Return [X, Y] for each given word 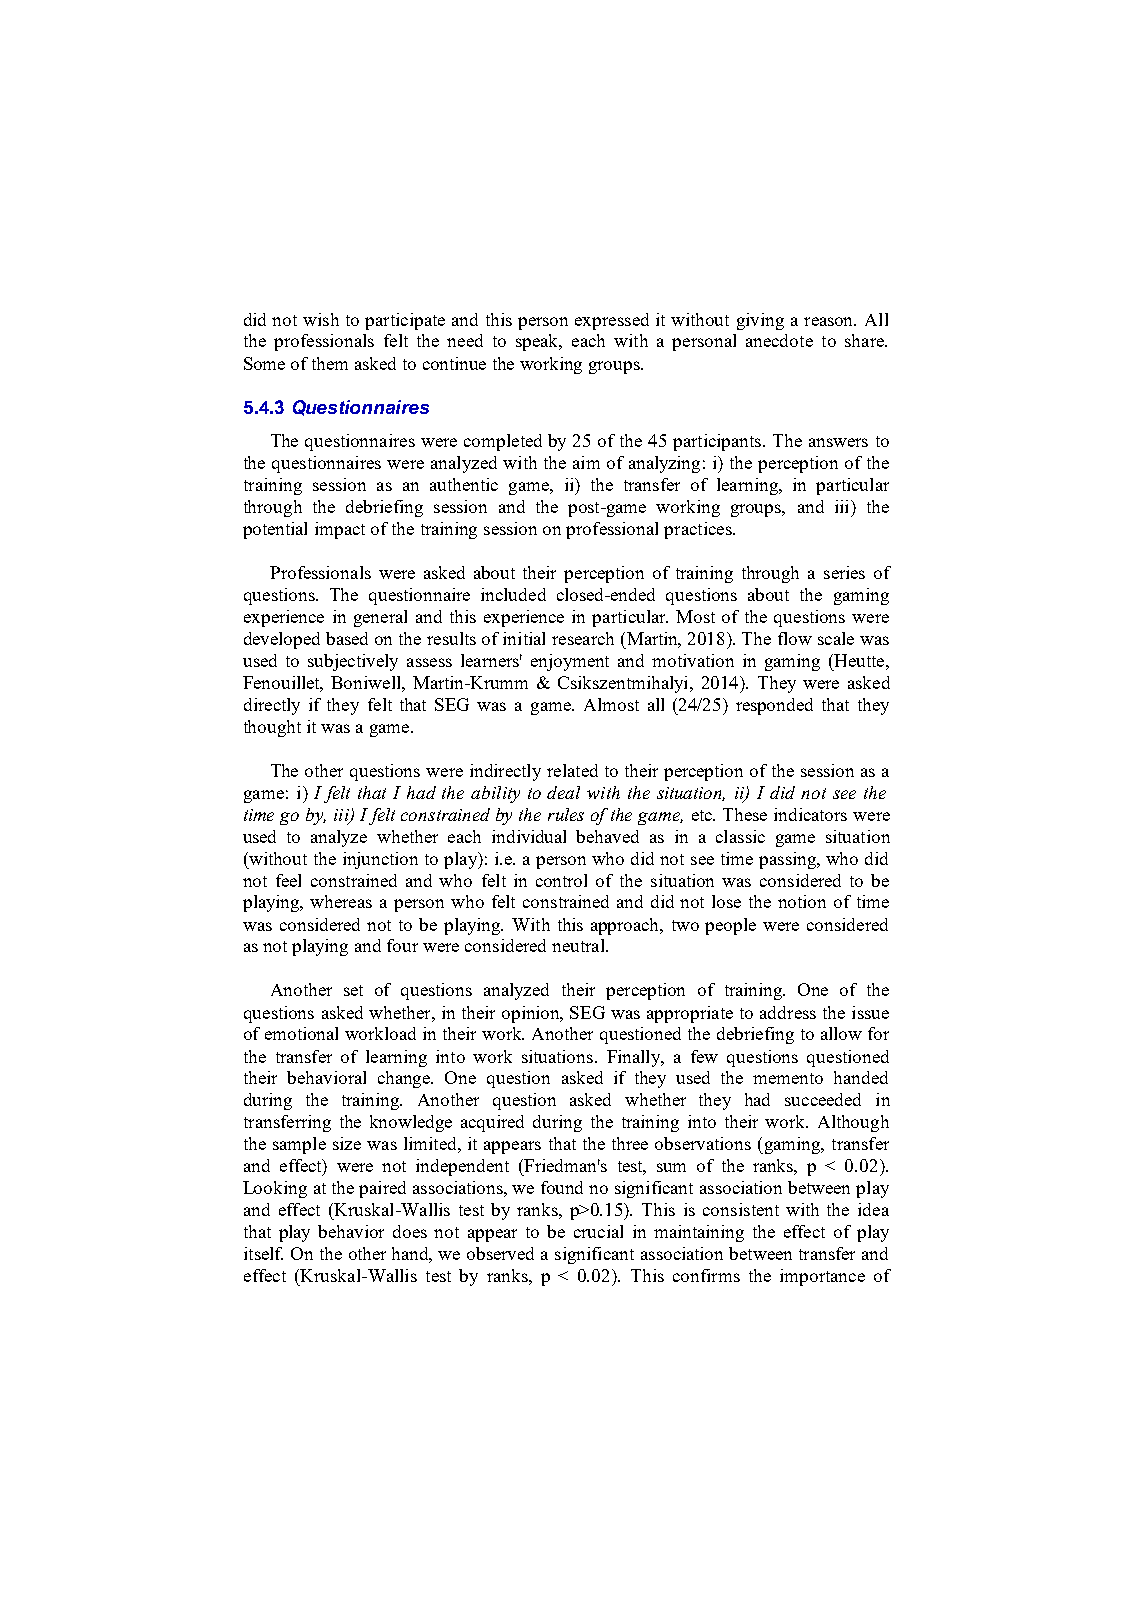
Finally [635, 1058]
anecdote [779, 340]
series [844, 572]
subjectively [353, 662]
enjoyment [570, 662]
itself [263, 1253]
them [330, 363]
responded [774, 706]
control [561, 880]
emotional [301, 1033]
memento [788, 1078]
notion [802, 901]
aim [586, 462]
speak [538, 342]
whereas [341, 901]
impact [340, 530]
